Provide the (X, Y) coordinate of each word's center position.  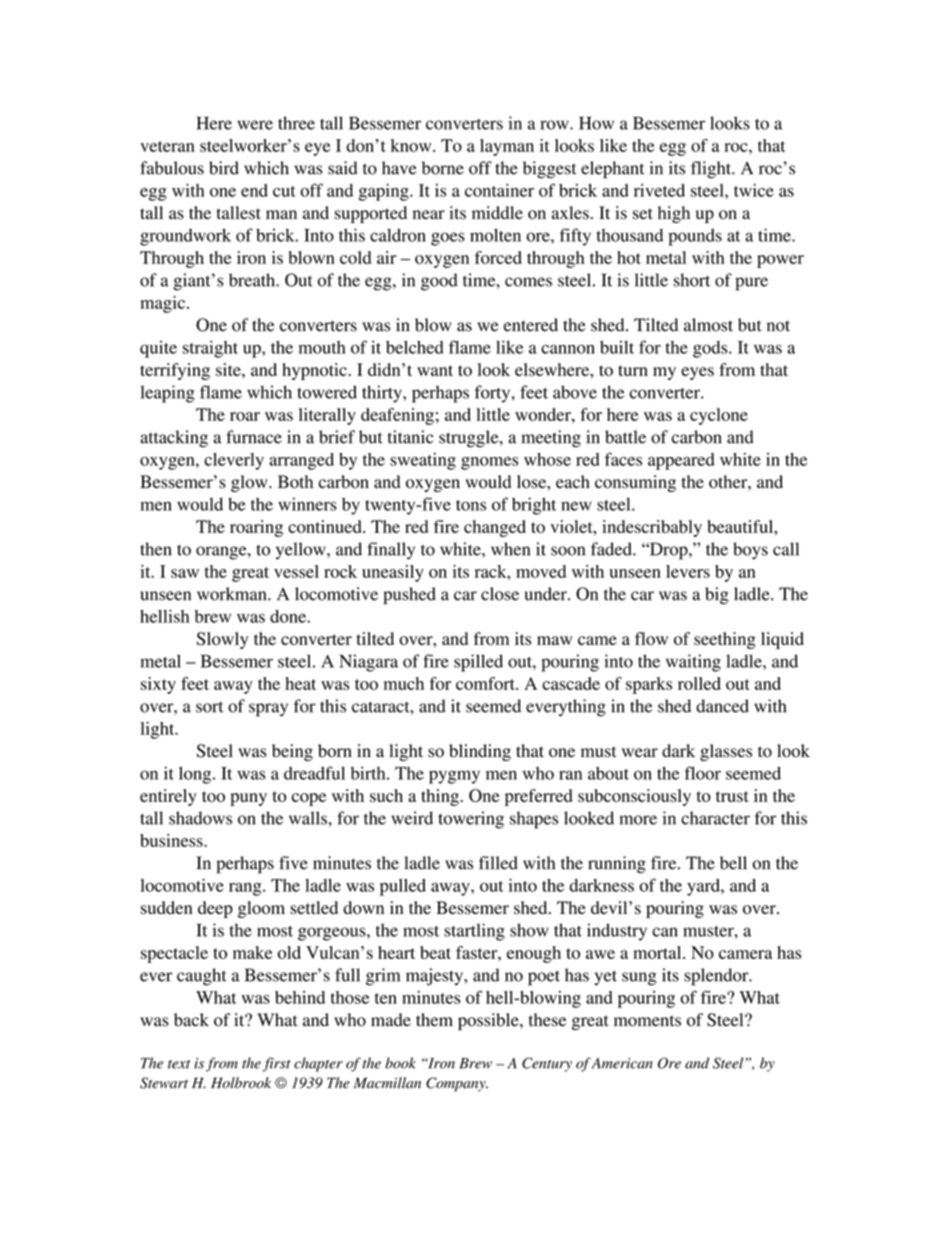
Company (457, 1084)
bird (224, 168)
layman (507, 147)
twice (754, 190)
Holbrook (241, 1083)
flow (651, 638)
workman (233, 594)
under (547, 594)
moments (647, 1021)
